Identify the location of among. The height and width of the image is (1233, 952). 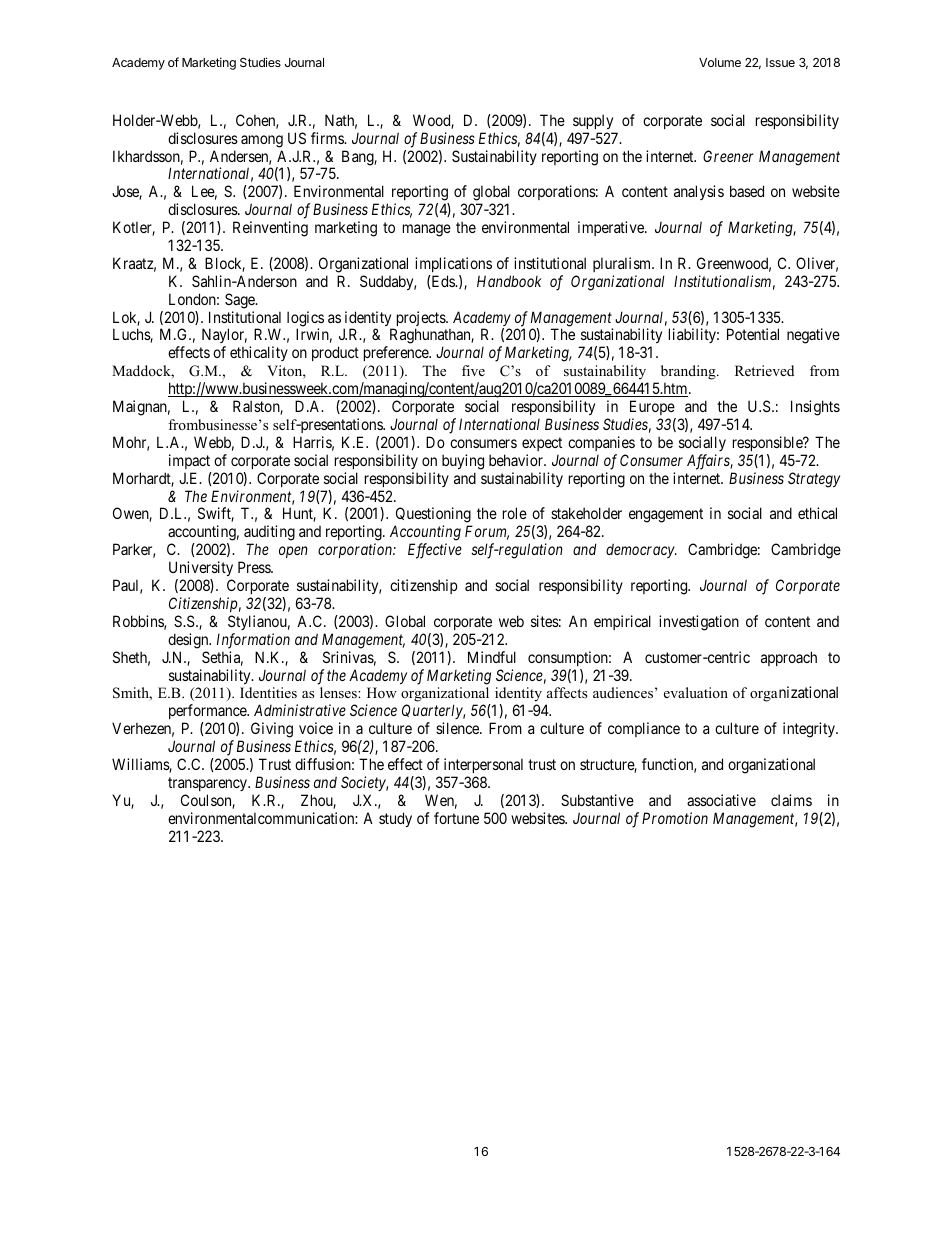
(262, 141).
